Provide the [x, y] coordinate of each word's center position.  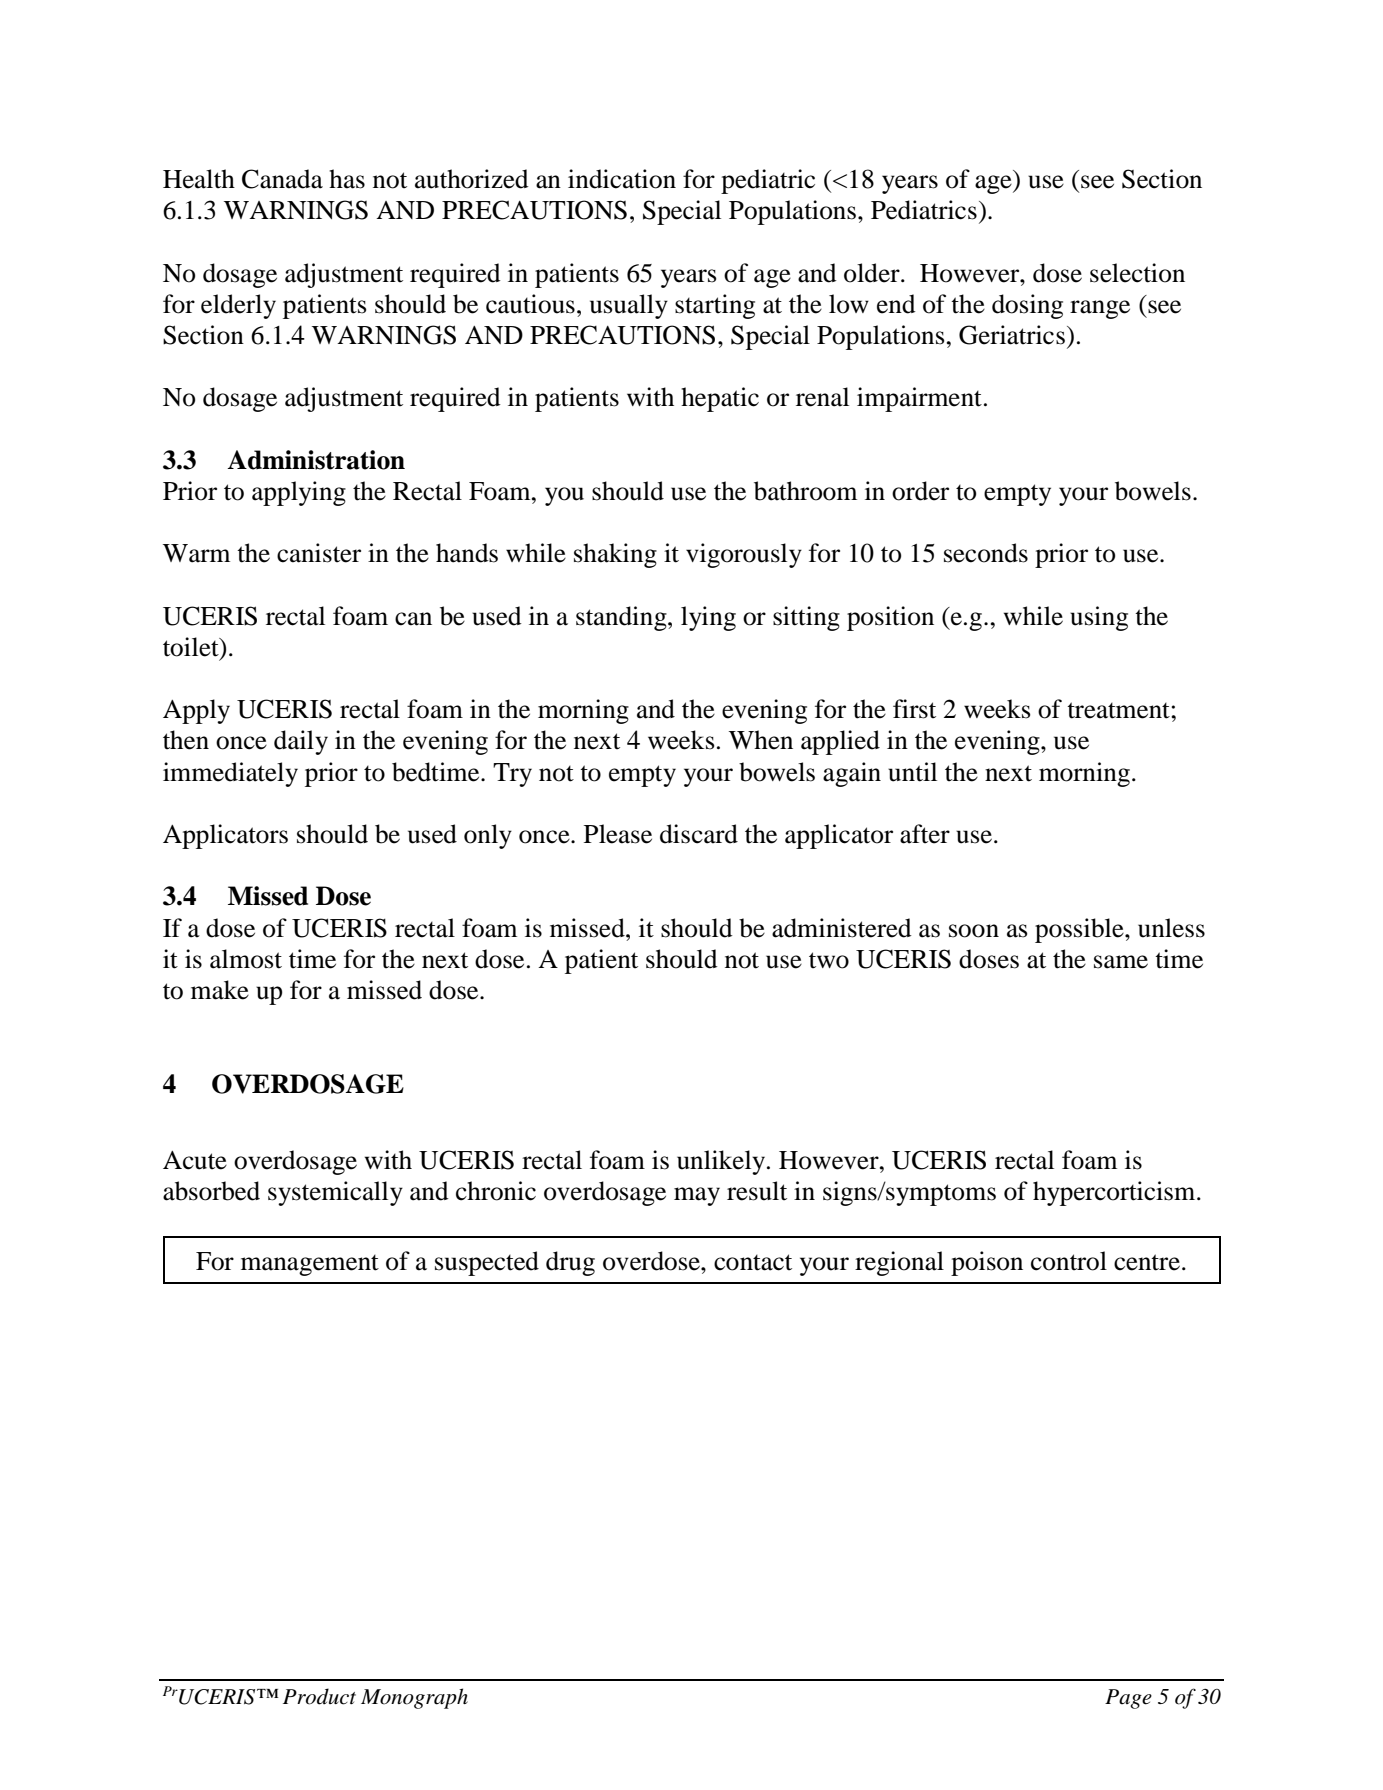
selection [1137, 273]
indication [622, 179]
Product [319, 1696]
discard [699, 834]
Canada [282, 179]
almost [246, 959]
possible [1080, 930]
